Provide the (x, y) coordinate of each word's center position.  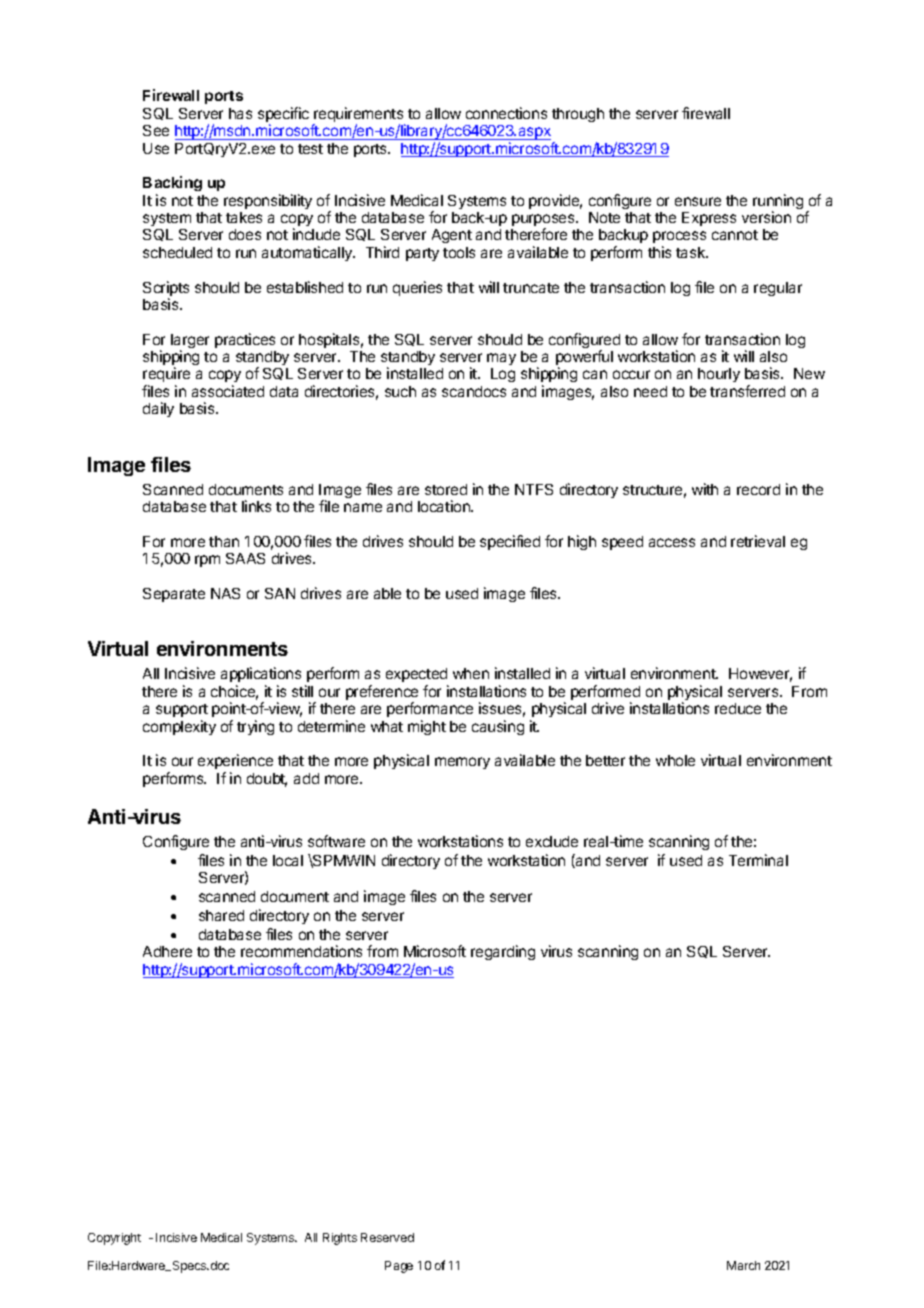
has (240, 113)
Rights (340, 1239)
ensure (698, 201)
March (743, 1265)
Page (399, 1267)
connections (506, 113)
